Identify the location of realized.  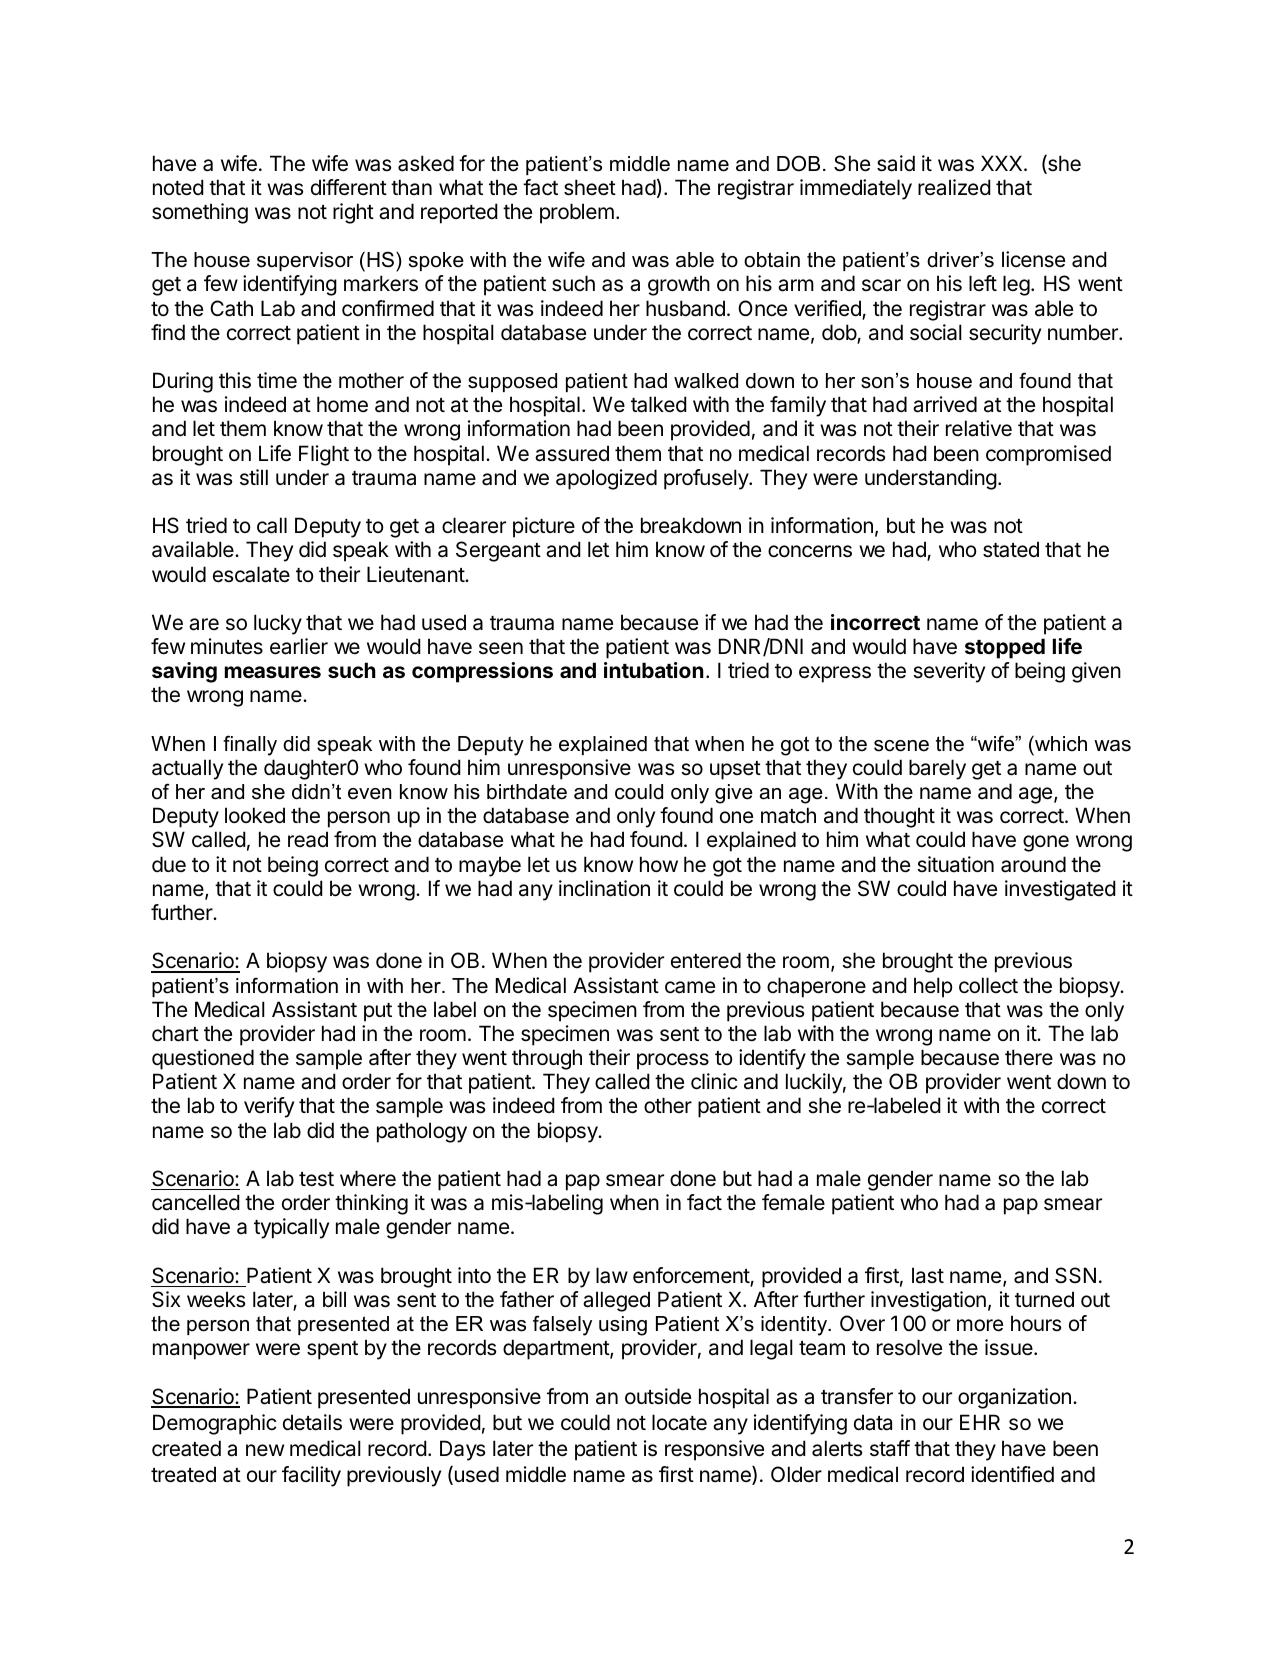
(954, 187).
